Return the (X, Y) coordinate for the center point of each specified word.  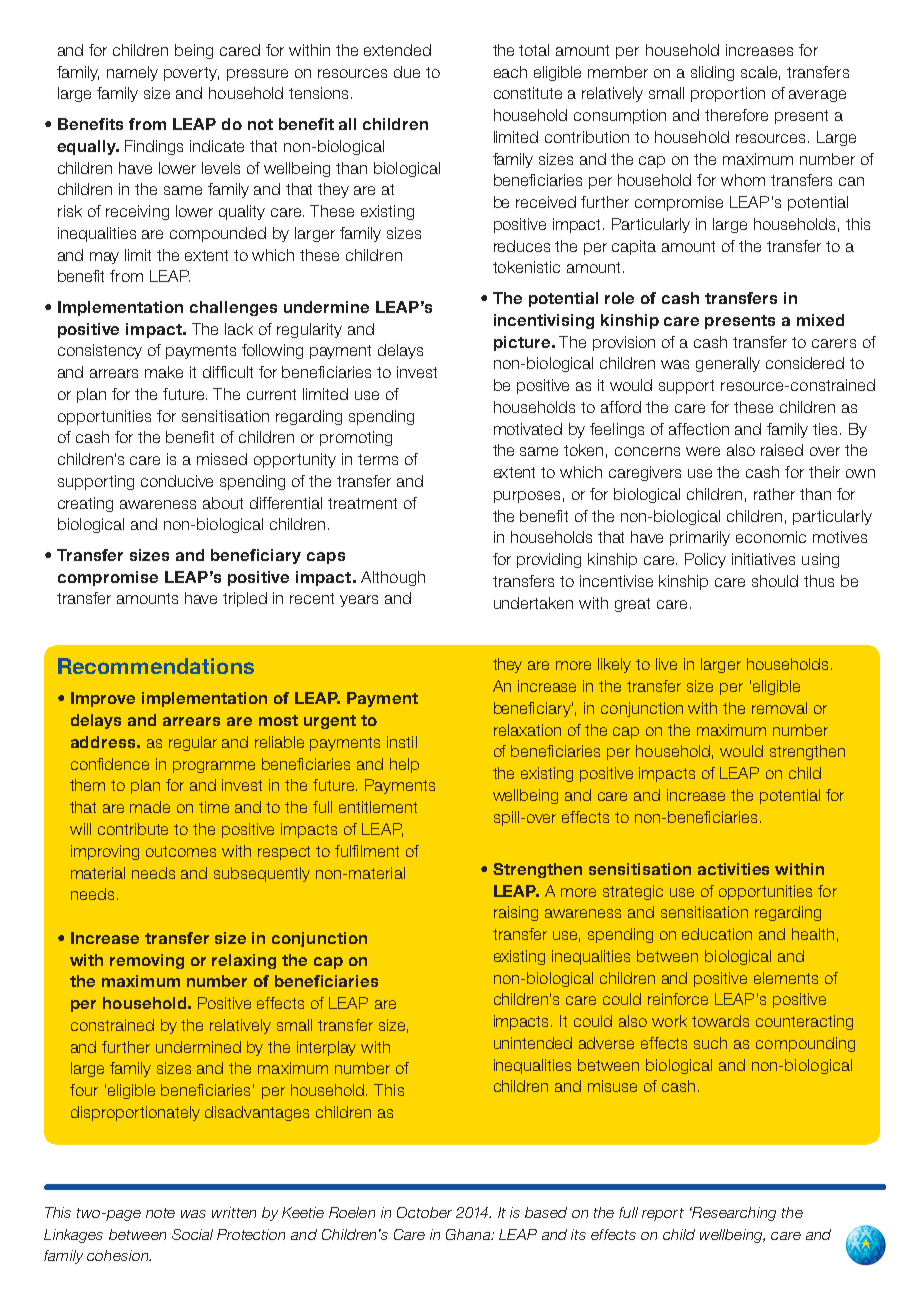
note (160, 1213)
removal (779, 708)
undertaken (533, 603)
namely (132, 73)
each (510, 72)
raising (516, 913)
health (813, 934)
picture (523, 343)
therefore (736, 115)
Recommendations (156, 666)
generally (728, 364)
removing (147, 961)
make (164, 372)
